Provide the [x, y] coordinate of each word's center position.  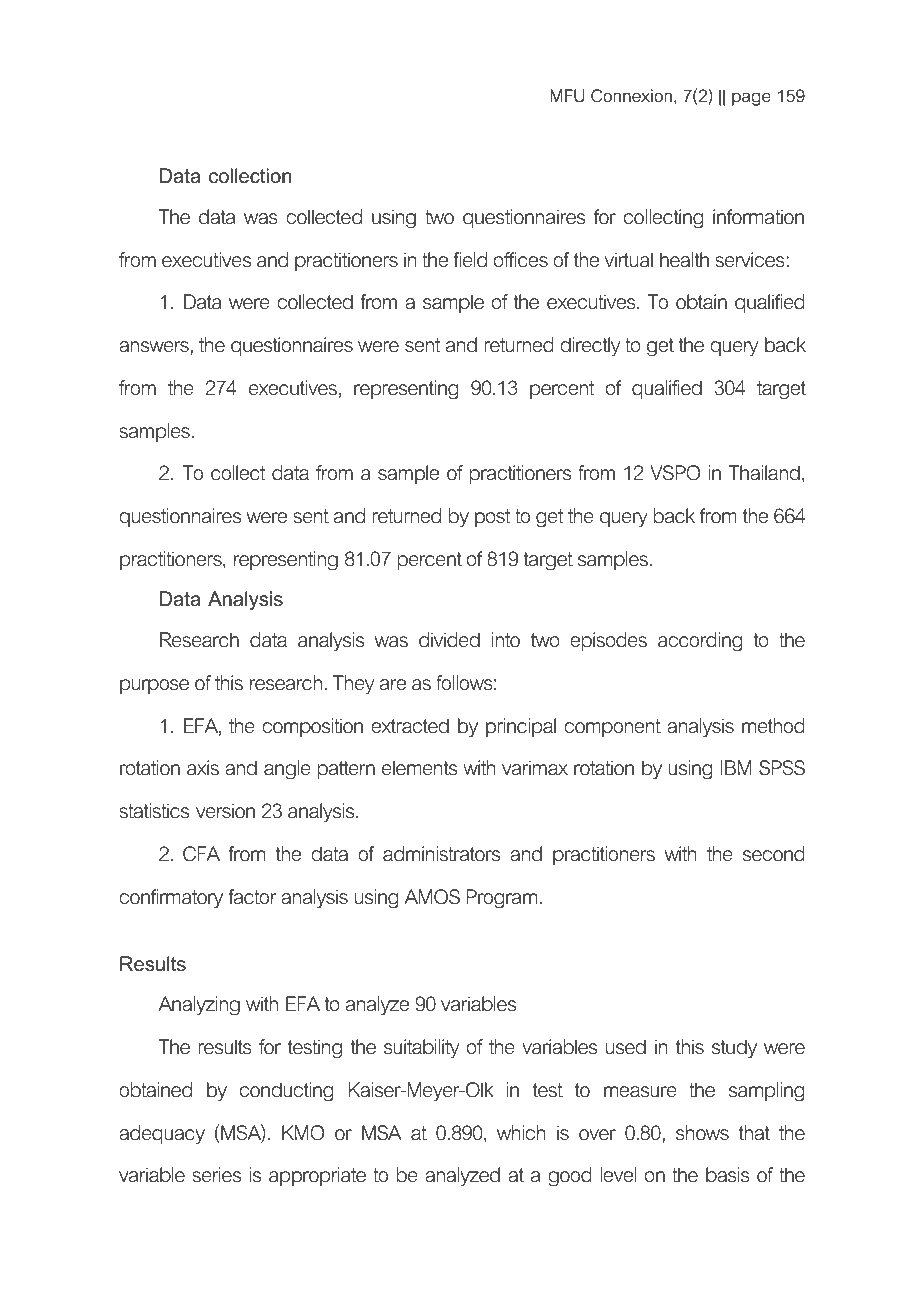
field [470, 260]
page [751, 99]
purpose [154, 686]
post [492, 518]
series [216, 1175]
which [521, 1133]
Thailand [764, 473]
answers [155, 347]
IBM [736, 767]
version [225, 811]
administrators [441, 854]
